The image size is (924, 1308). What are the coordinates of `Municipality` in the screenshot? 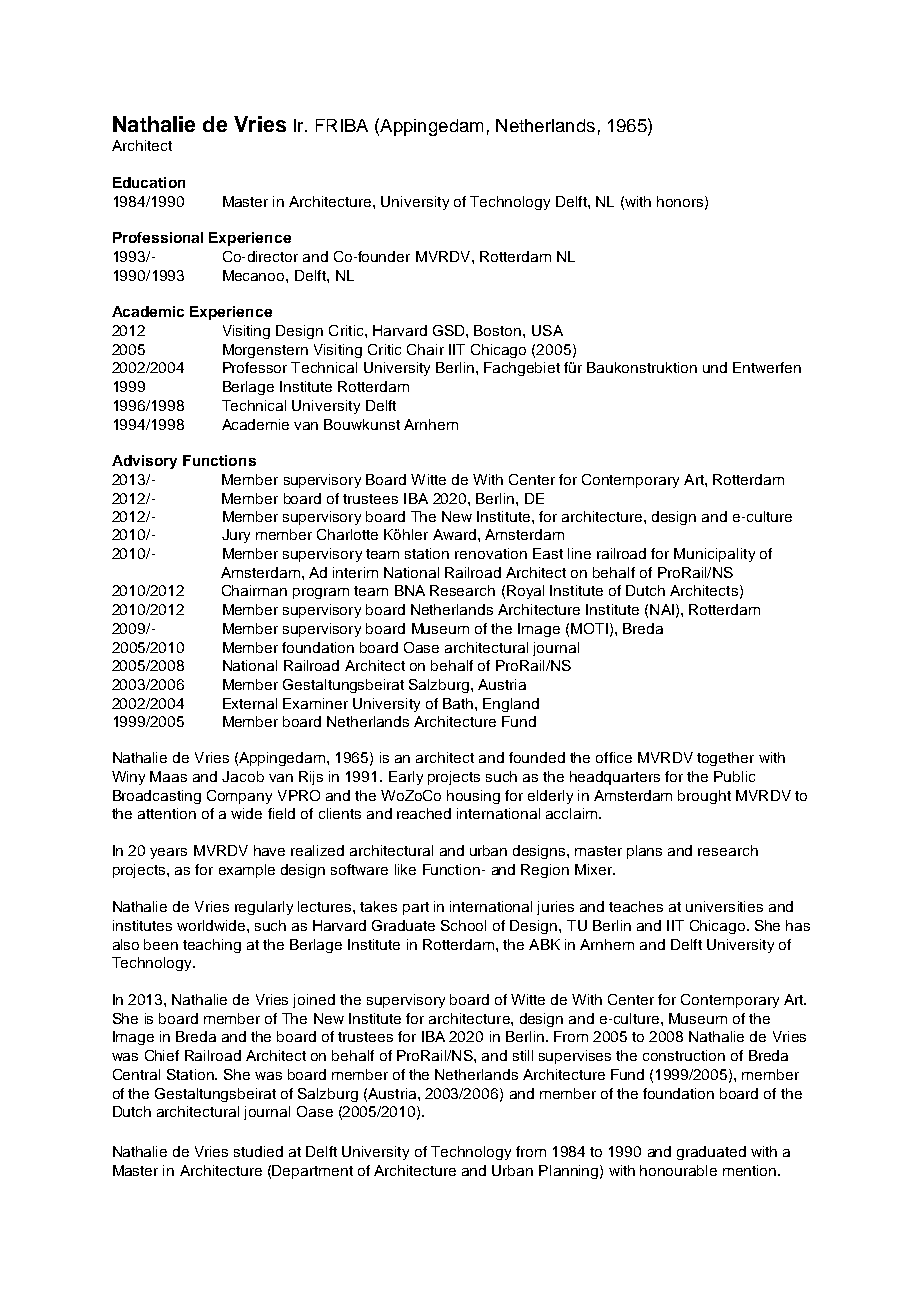 It's located at (714, 555).
